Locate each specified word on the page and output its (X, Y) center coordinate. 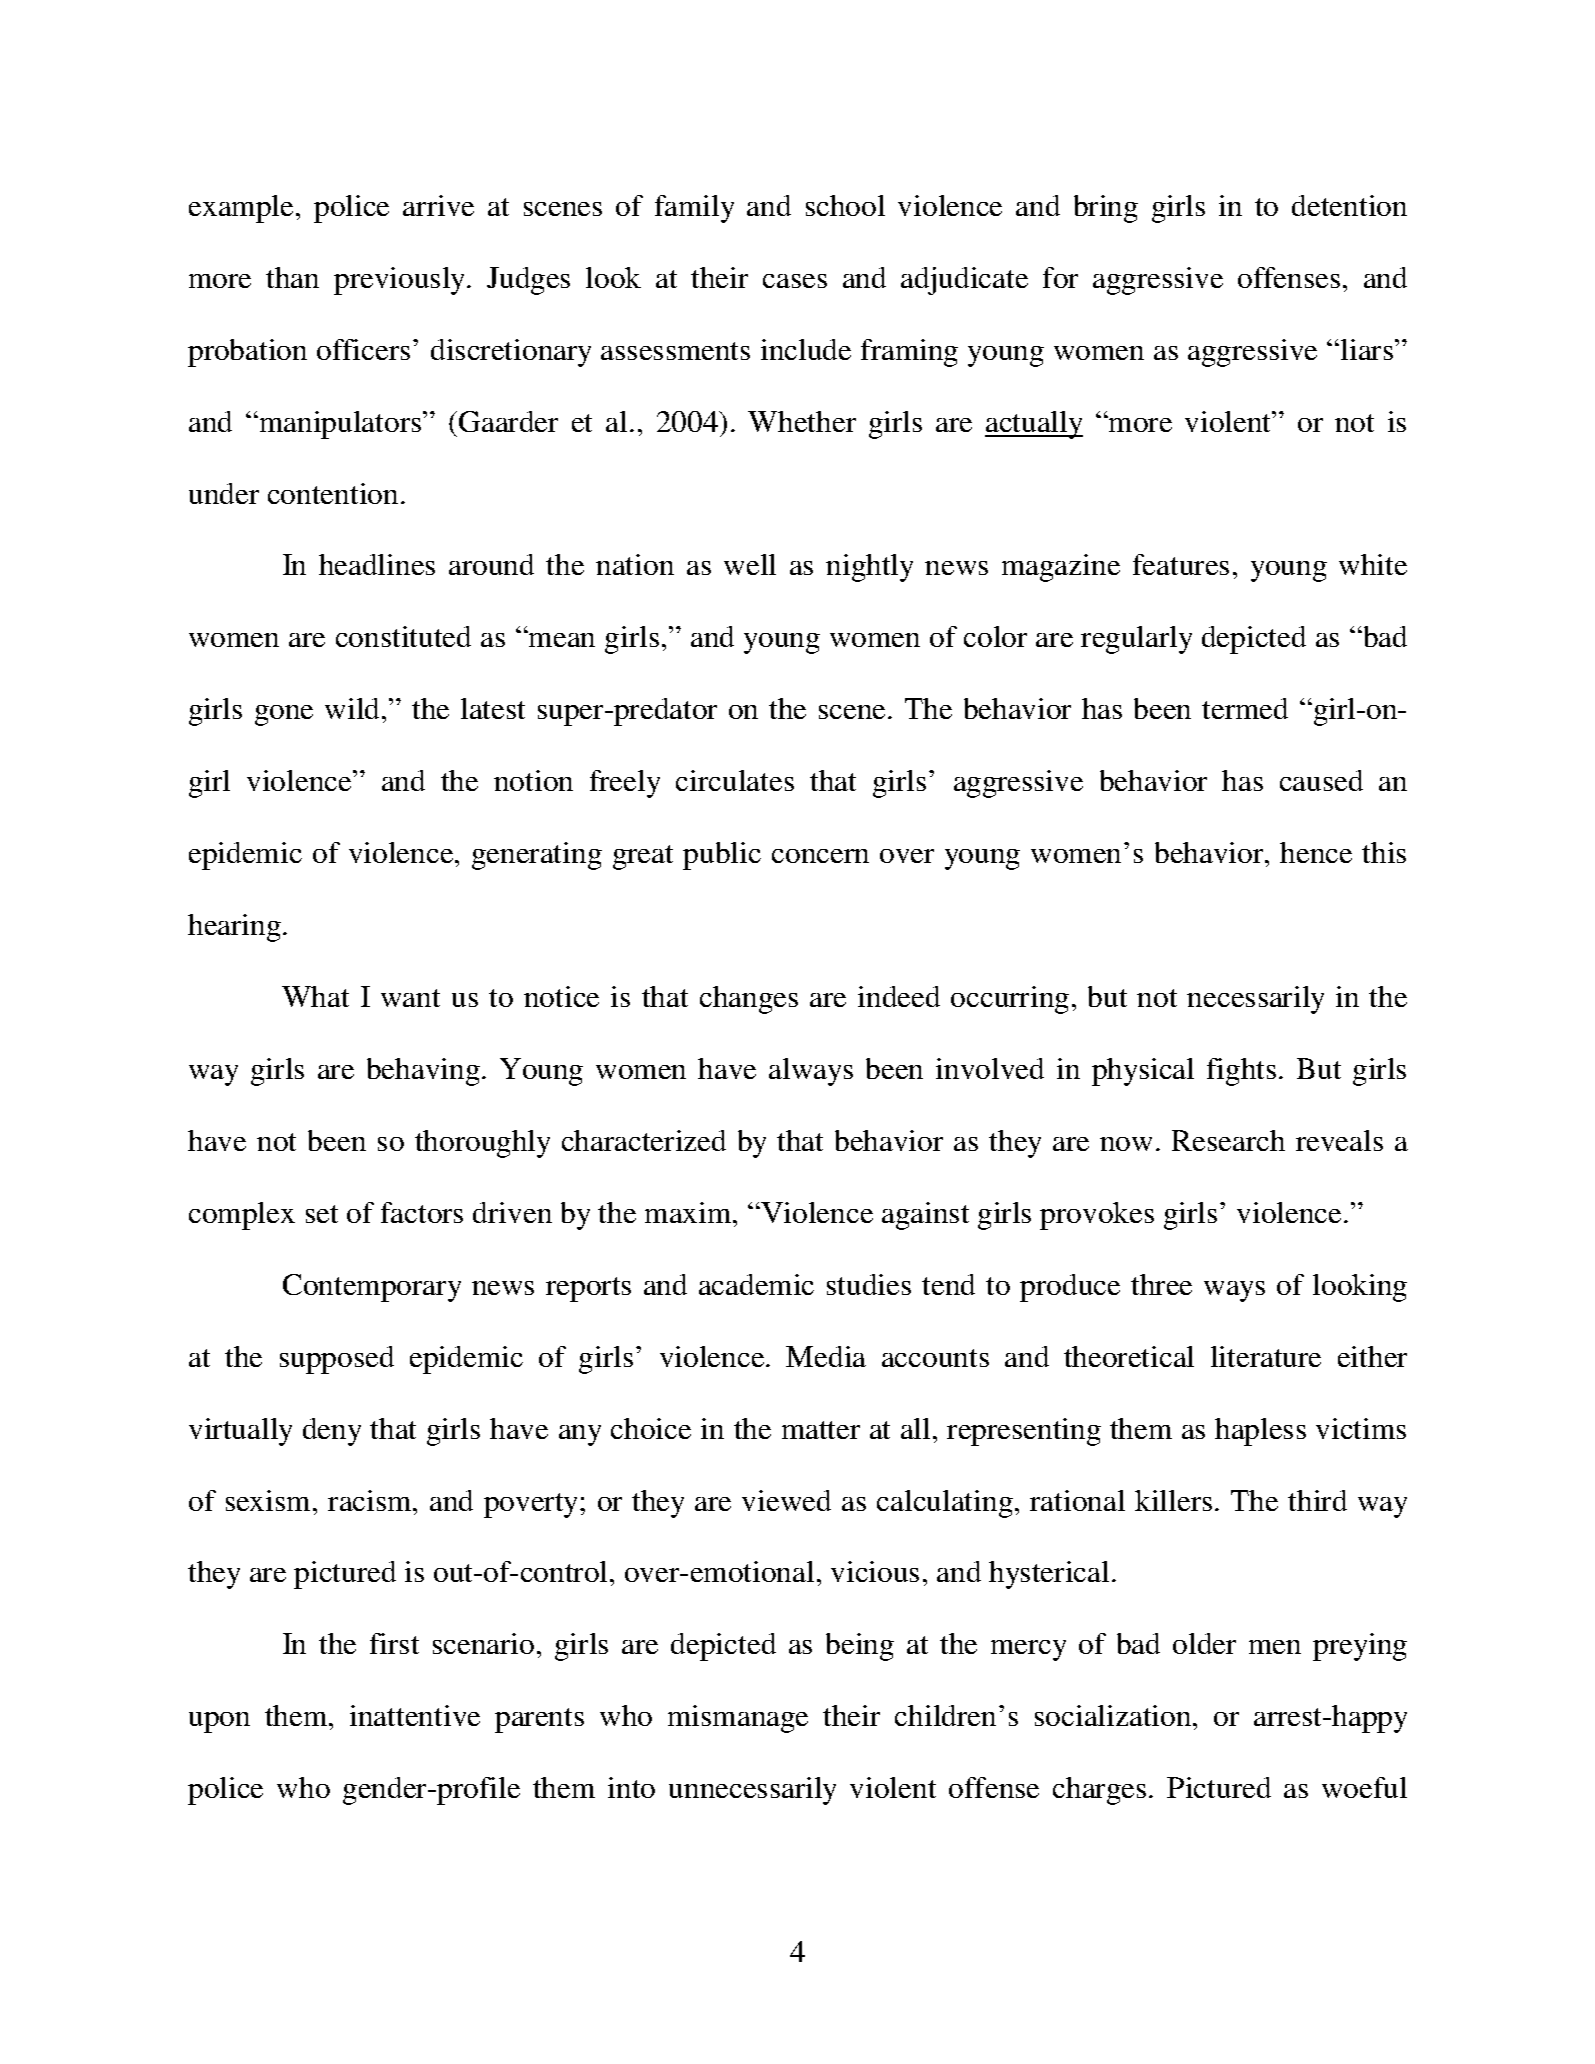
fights (1241, 1072)
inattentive (415, 1715)
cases (795, 281)
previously (401, 281)
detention (1349, 205)
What (315, 996)
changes (749, 1000)
